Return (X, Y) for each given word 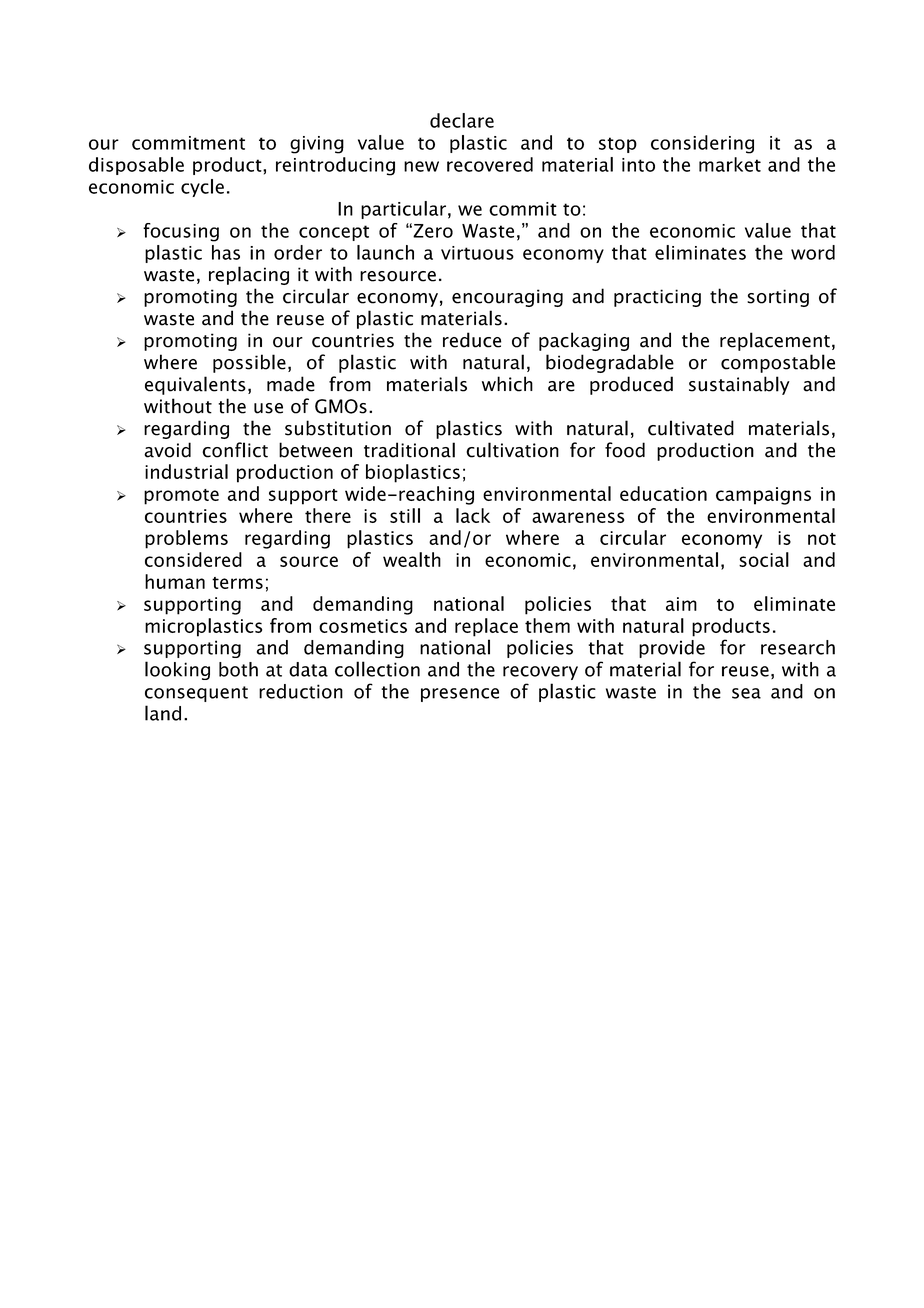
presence (460, 695)
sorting (778, 298)
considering (702, 144)
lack (473, 515)
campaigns (763, 496)
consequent (196, 694)
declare (462, 120)
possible (249, 363)
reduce (472, 340)
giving (317, 145)
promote (181, 497)
